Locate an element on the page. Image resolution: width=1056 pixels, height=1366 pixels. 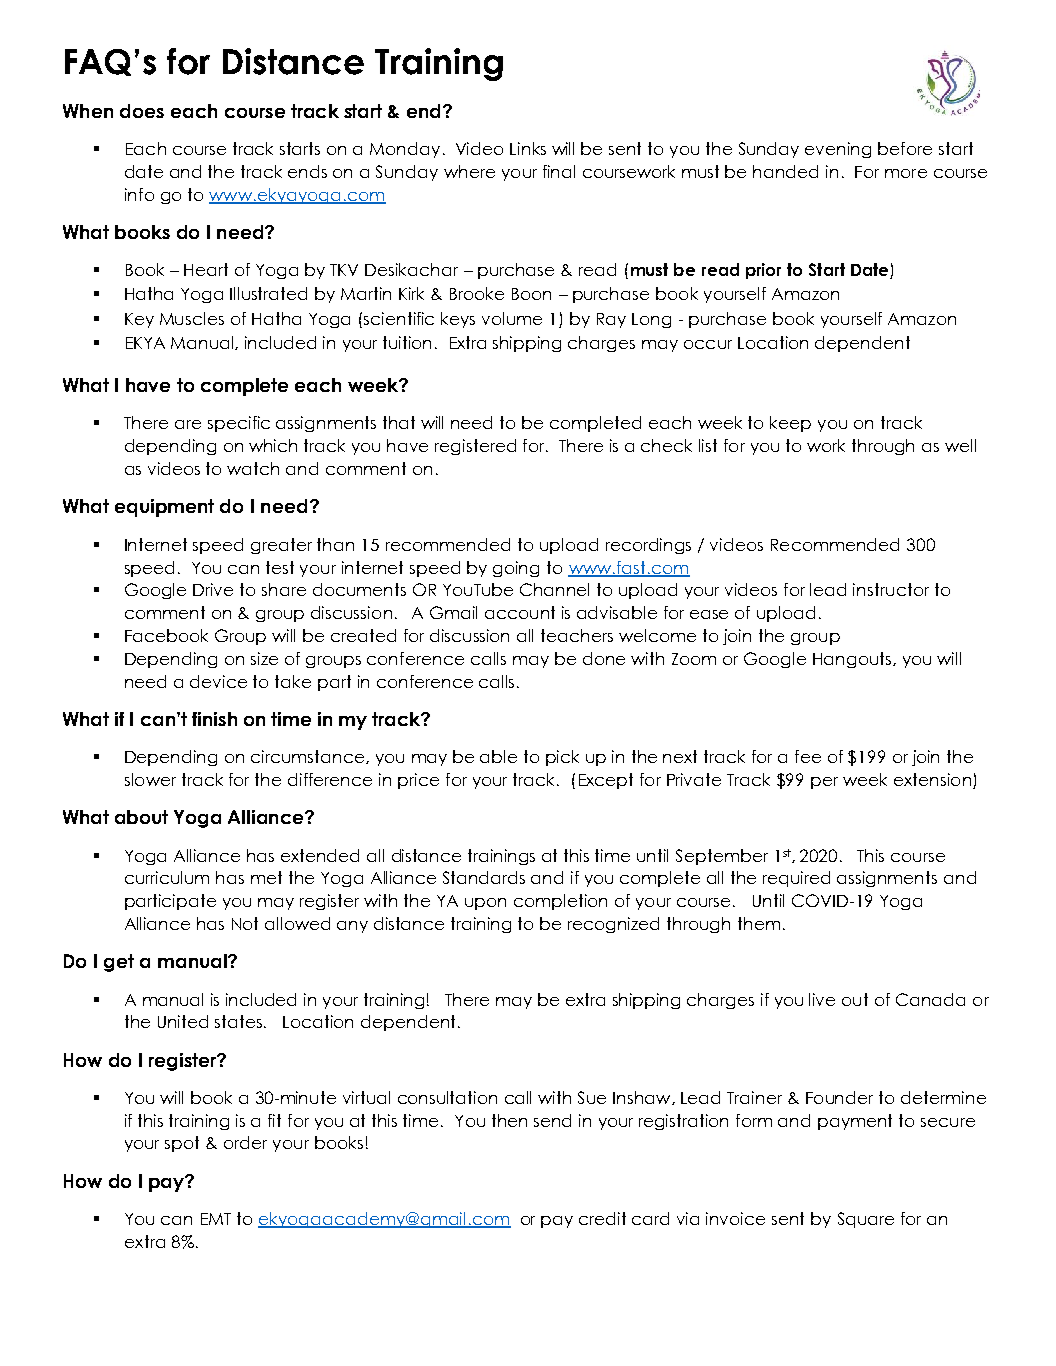
does is located at coordinates (142, 111).
